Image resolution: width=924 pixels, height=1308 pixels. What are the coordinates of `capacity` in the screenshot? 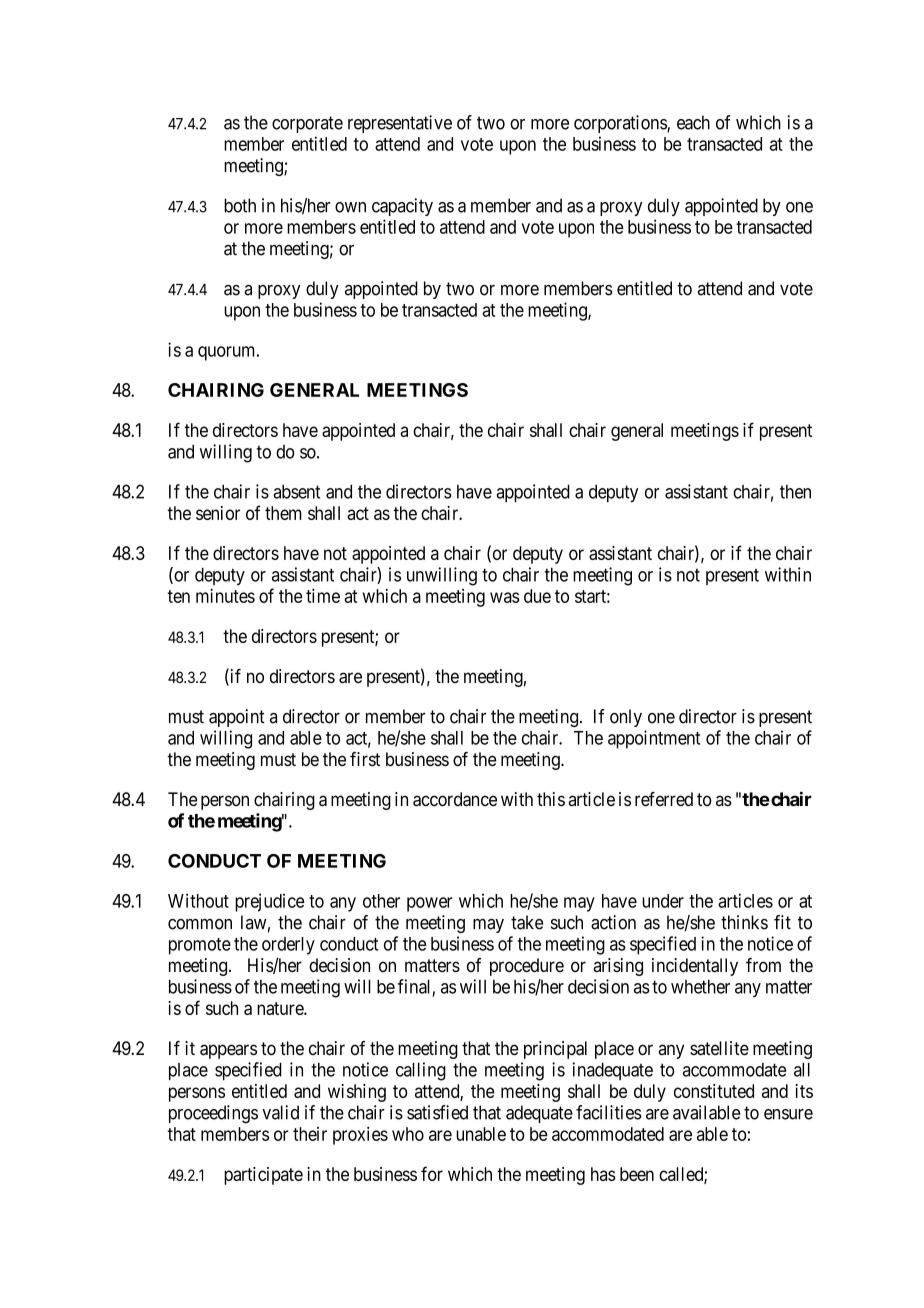 It's located at (402, 207).
